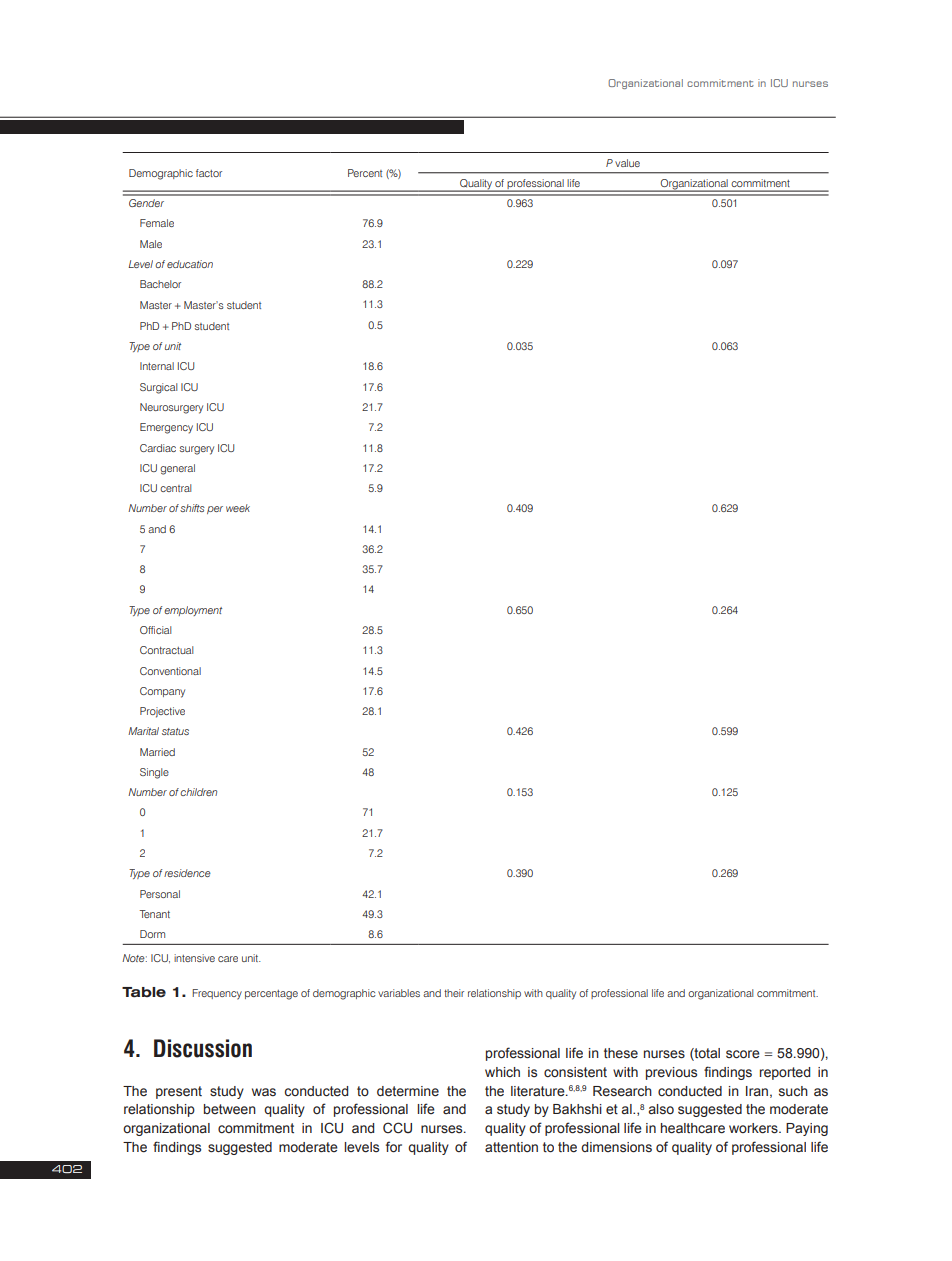 Image resolution: width=952 pixels, height=1261 pixels. I want to click on value, so click(627, 163).
